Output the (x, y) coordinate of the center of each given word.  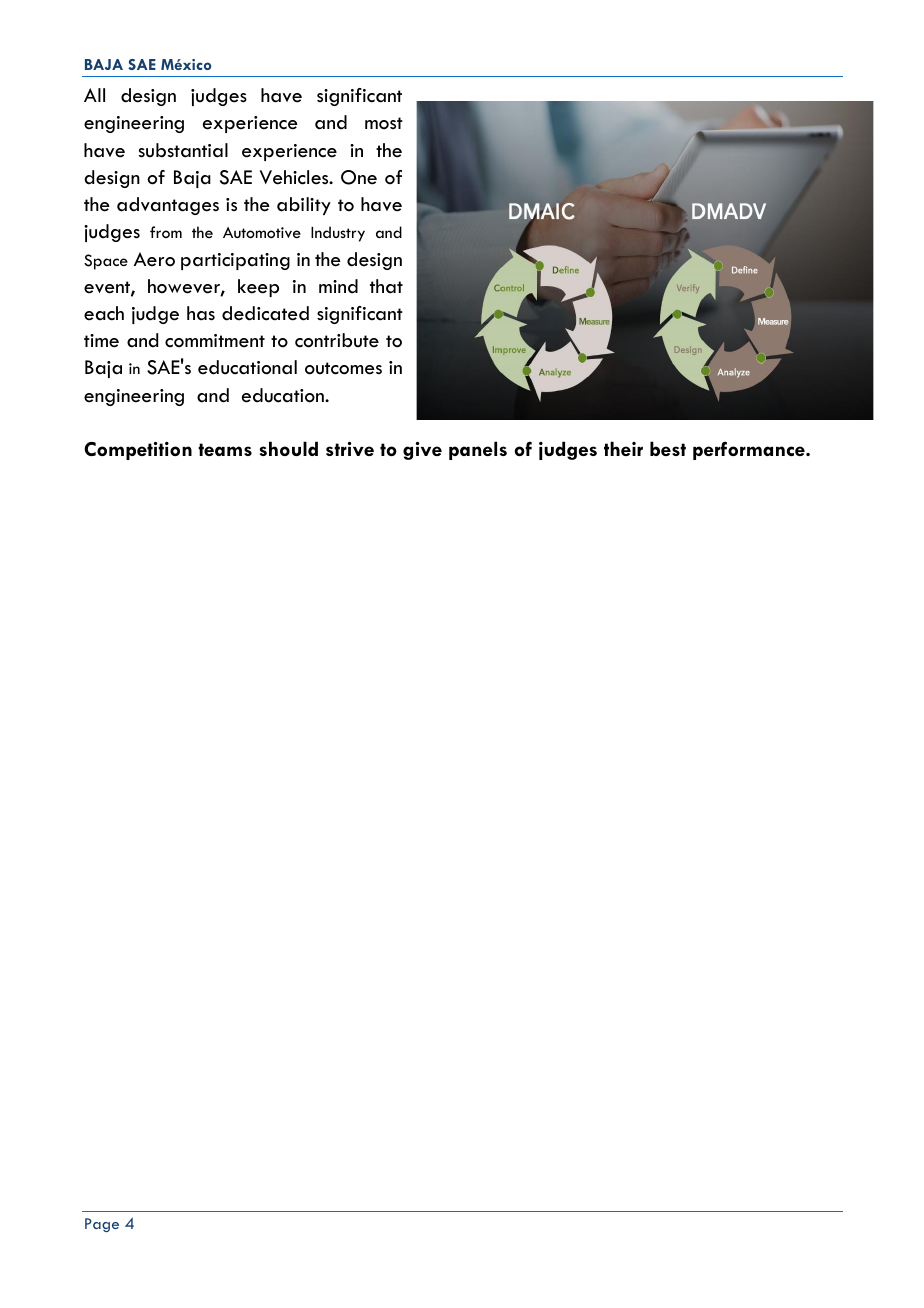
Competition (138, 451)
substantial (183, 150)
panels (478, 450)
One (359, 177)
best (668, 448)
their (623, 448)
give (422, 451)
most (384, 123)
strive (350, 449)
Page (102, 1225)
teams (225, 449)
